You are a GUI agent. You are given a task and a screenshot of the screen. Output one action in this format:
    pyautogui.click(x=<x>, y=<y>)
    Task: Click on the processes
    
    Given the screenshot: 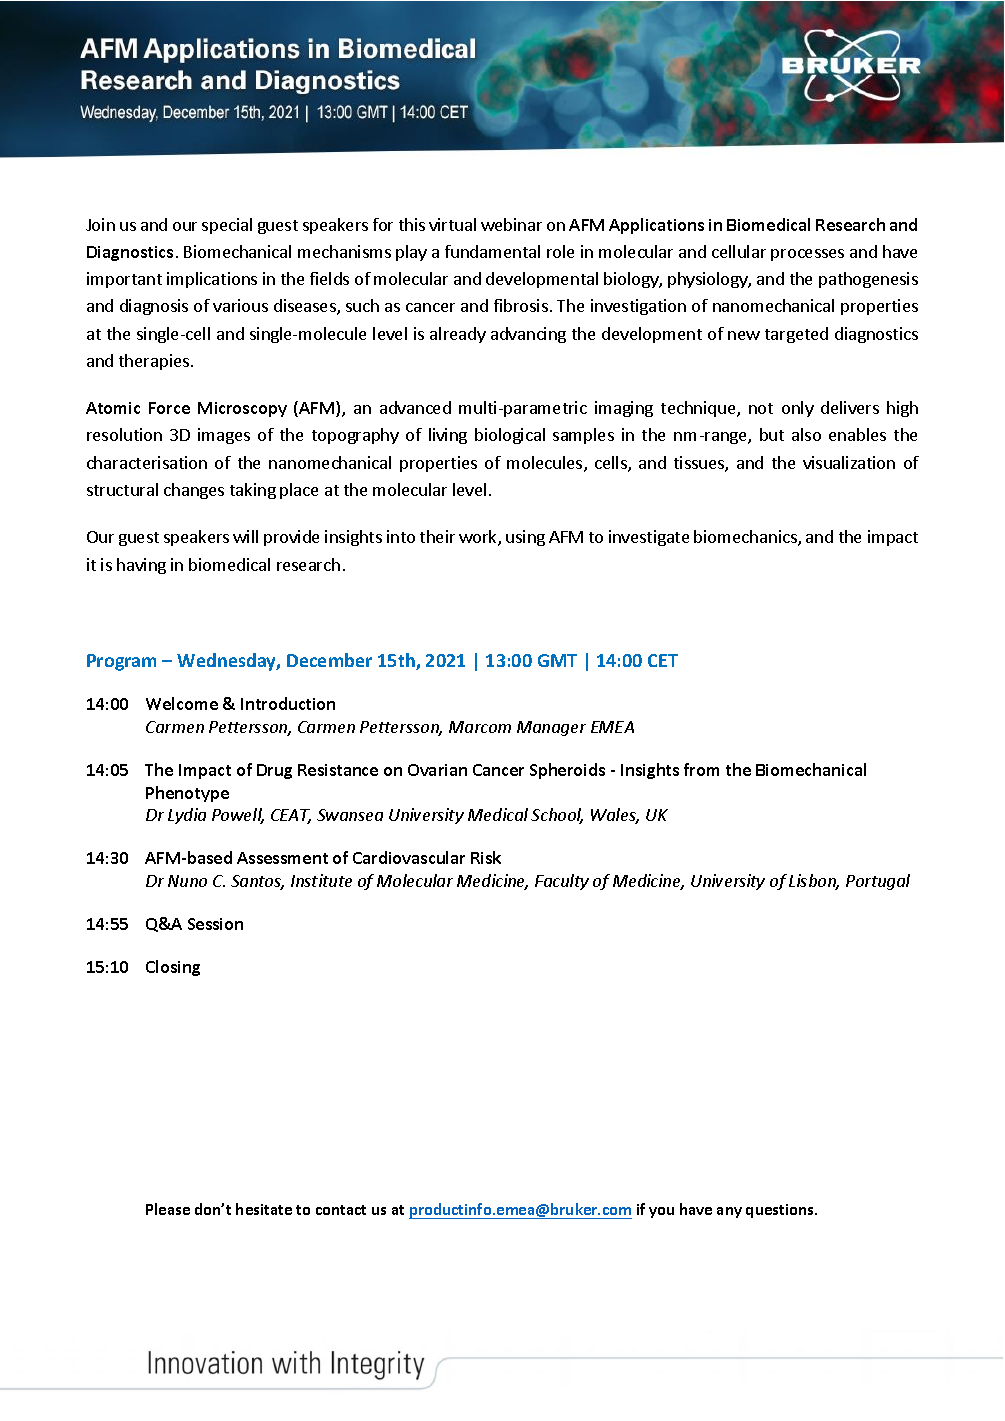 What is the action you would take?
    pyautogui.click(x=807, y=255)
